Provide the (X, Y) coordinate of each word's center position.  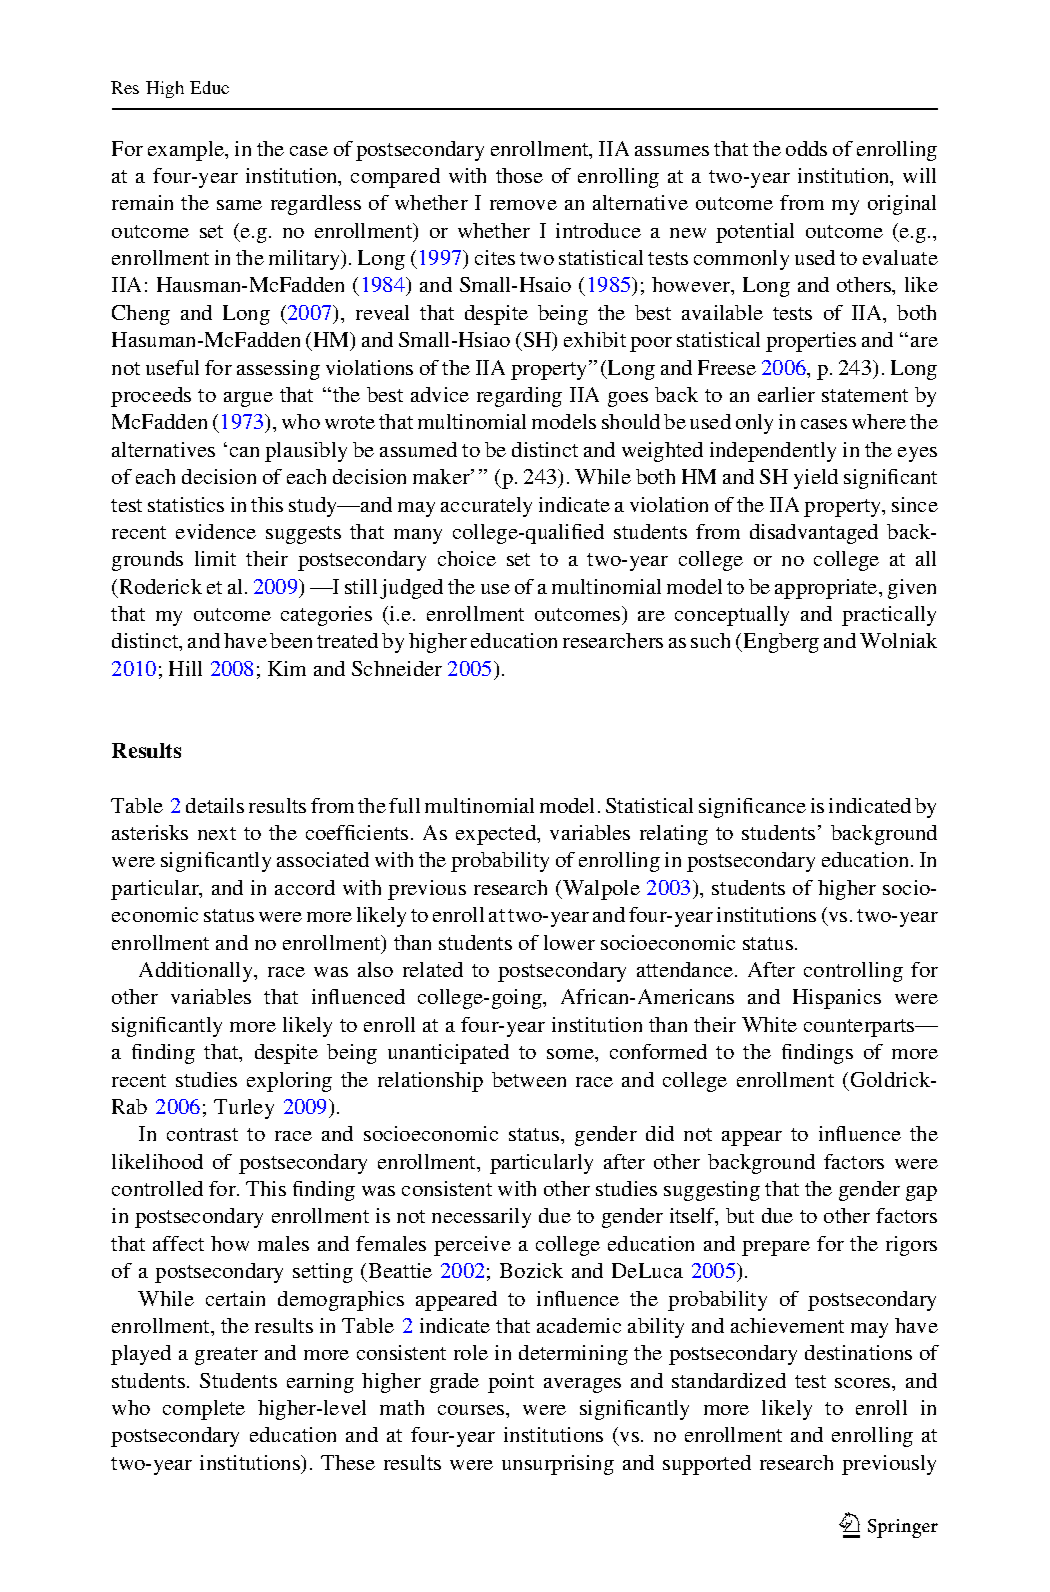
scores (864, 1383)
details (215, 805)
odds (806, 148)
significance (752, 808)
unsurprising (558, 1465)
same (239, 205)
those (519, 175)
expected (497, 835)
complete (204, 1410)
